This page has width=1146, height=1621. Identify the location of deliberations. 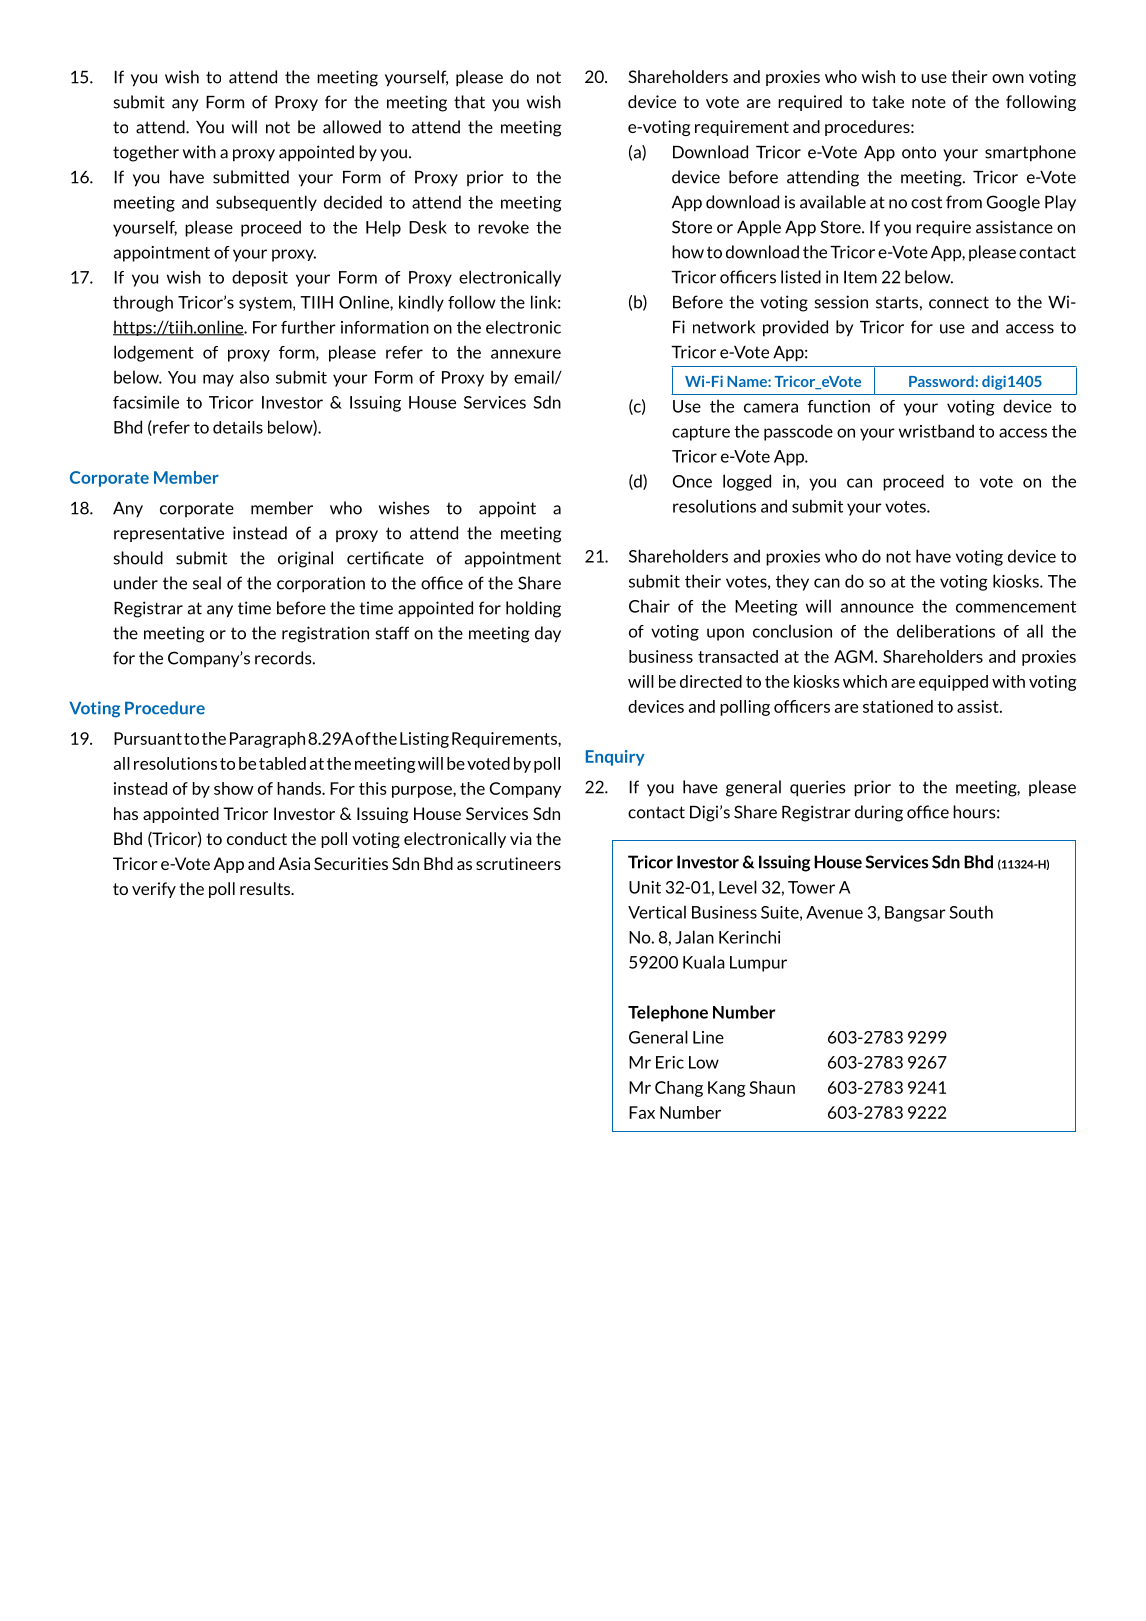
(946, 631).
